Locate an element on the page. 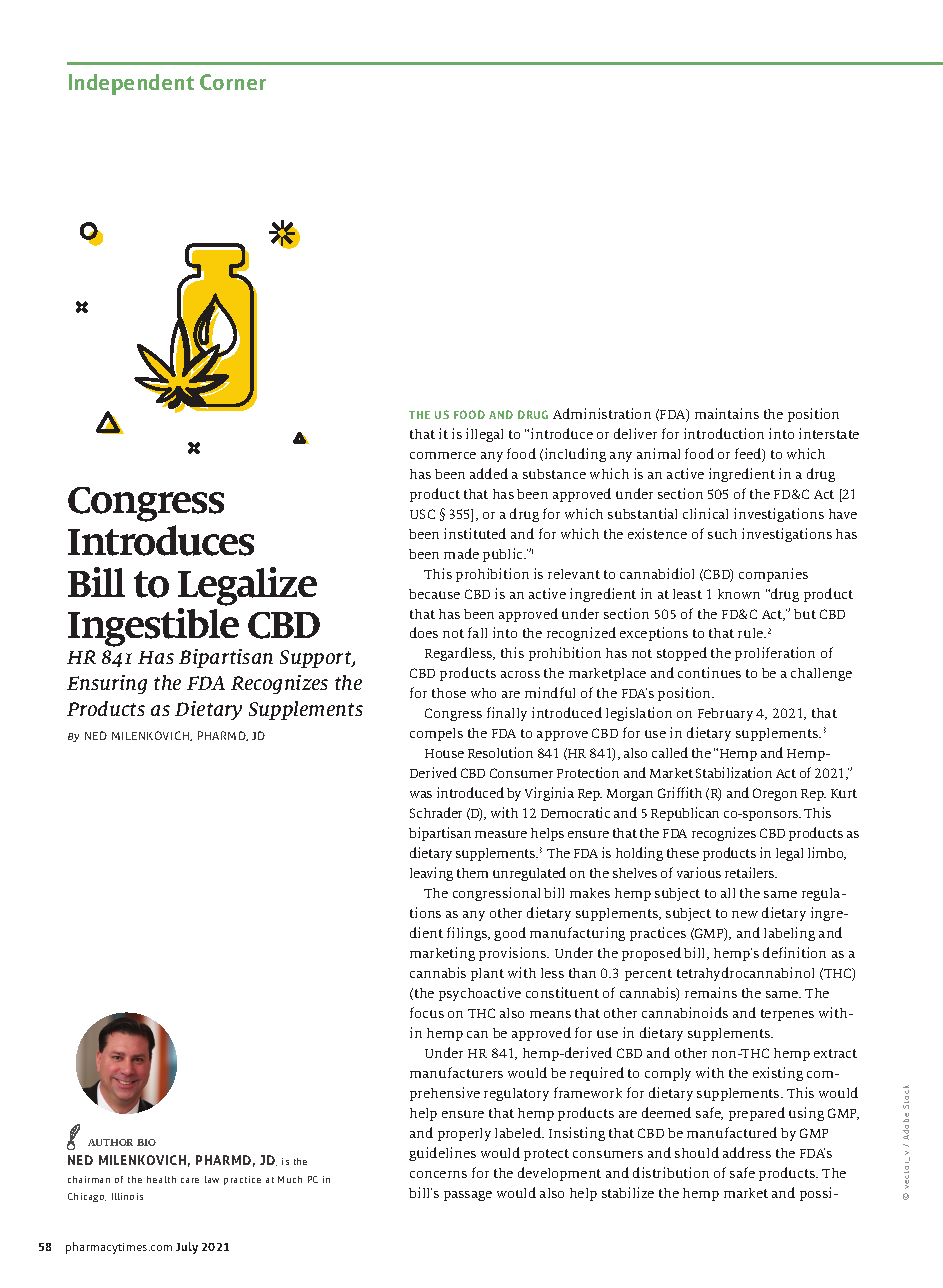  Ensuring is located at coordinates (107, 684).
